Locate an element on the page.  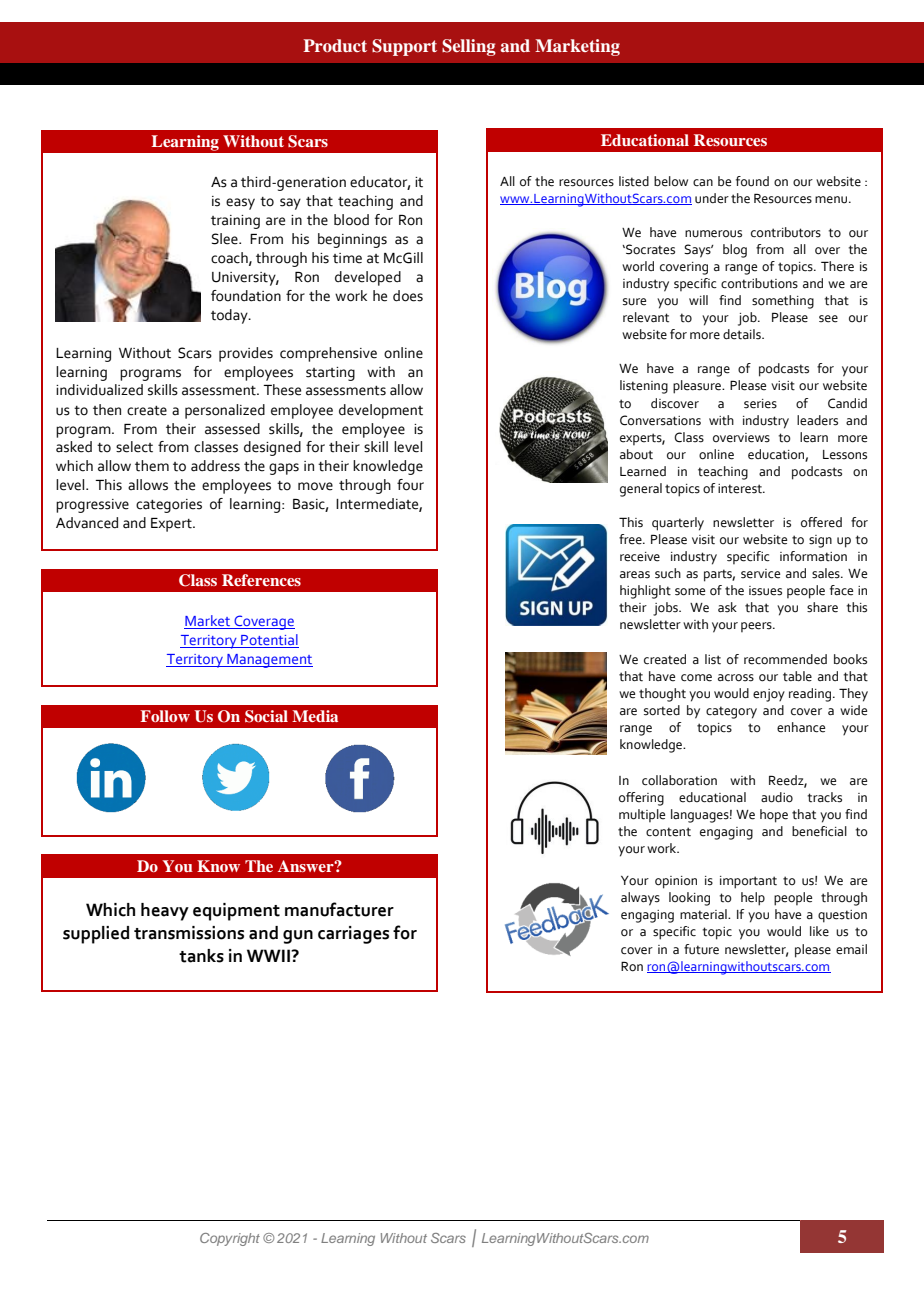
Follow is located at coordinates (165, 716).
